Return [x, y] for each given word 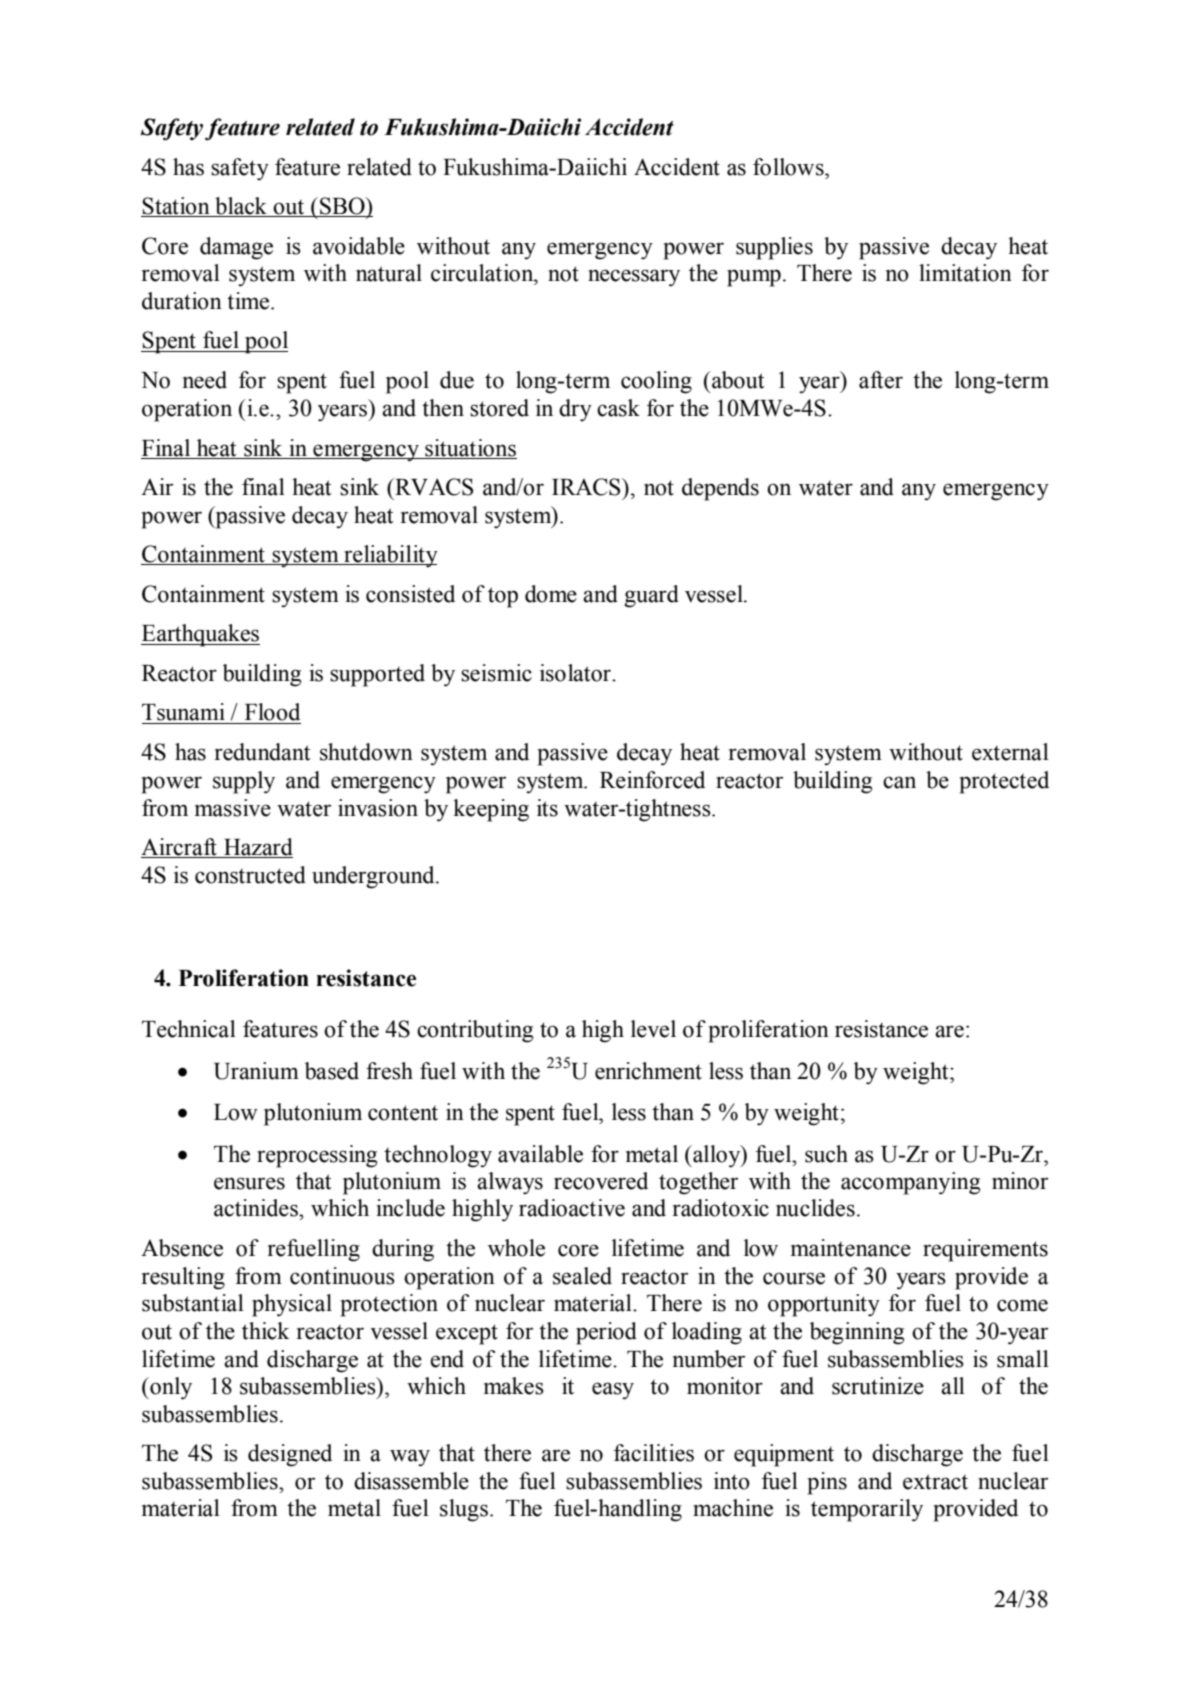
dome [551, 594]
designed [290, 1455]
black [241, 207]
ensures [249, 1183]
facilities [654, 1453]
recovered [601, 1181]
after [881, 380]
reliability [390, 556]
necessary [634, 278]
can [899, 782]
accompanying [910, 1183]
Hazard [257, 848]
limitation [965, 273]
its [547, 808]
